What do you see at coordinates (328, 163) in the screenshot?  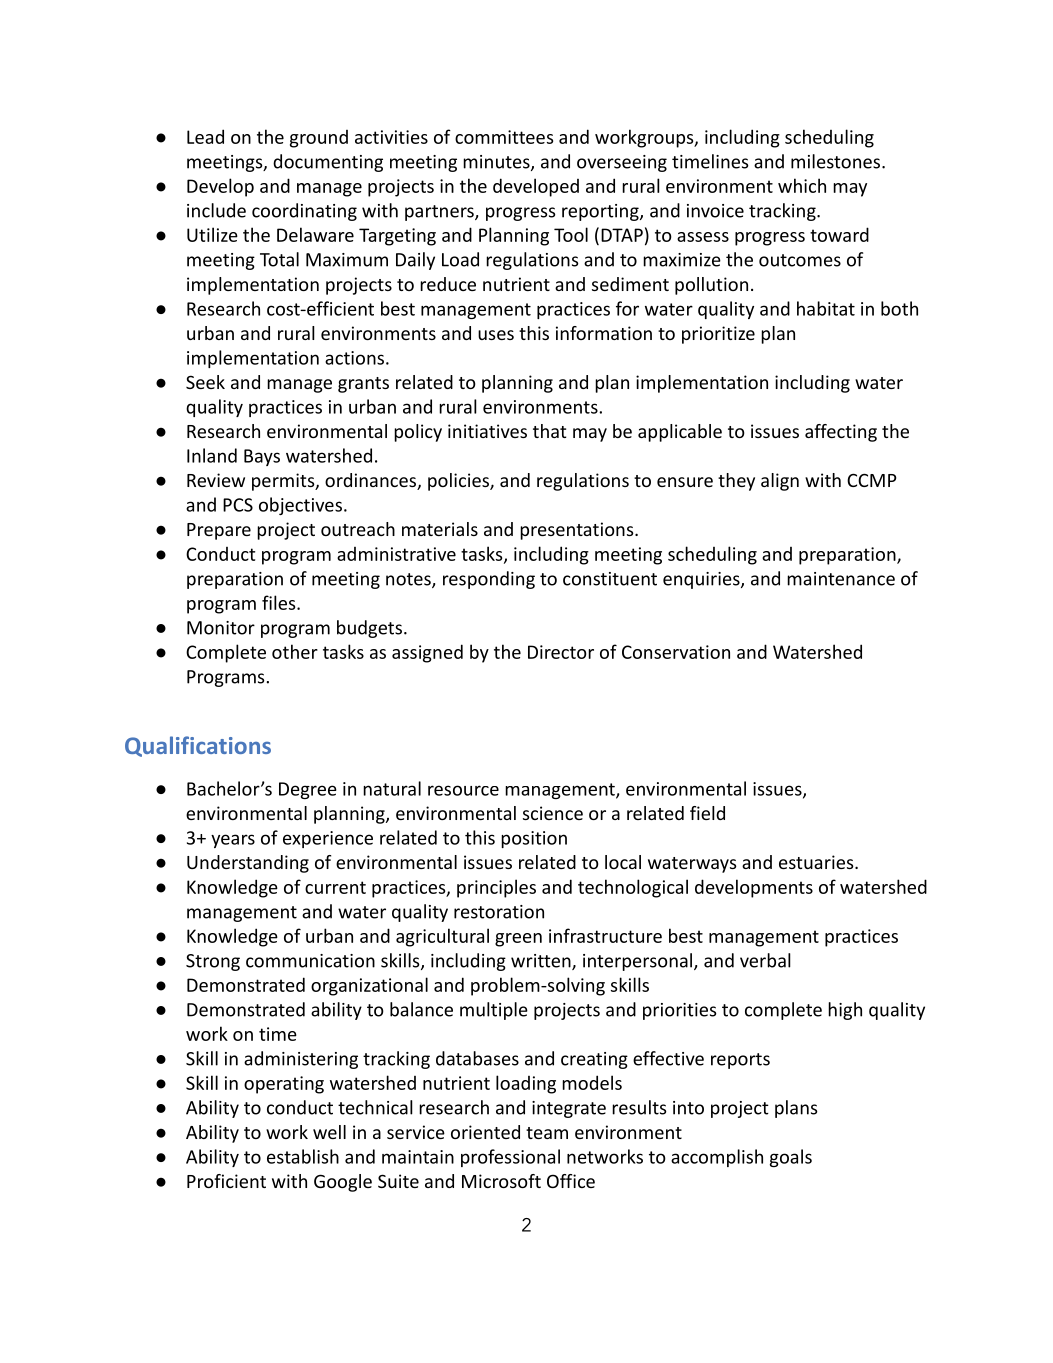 I see `documenting` at bounding box center [328, 163].
